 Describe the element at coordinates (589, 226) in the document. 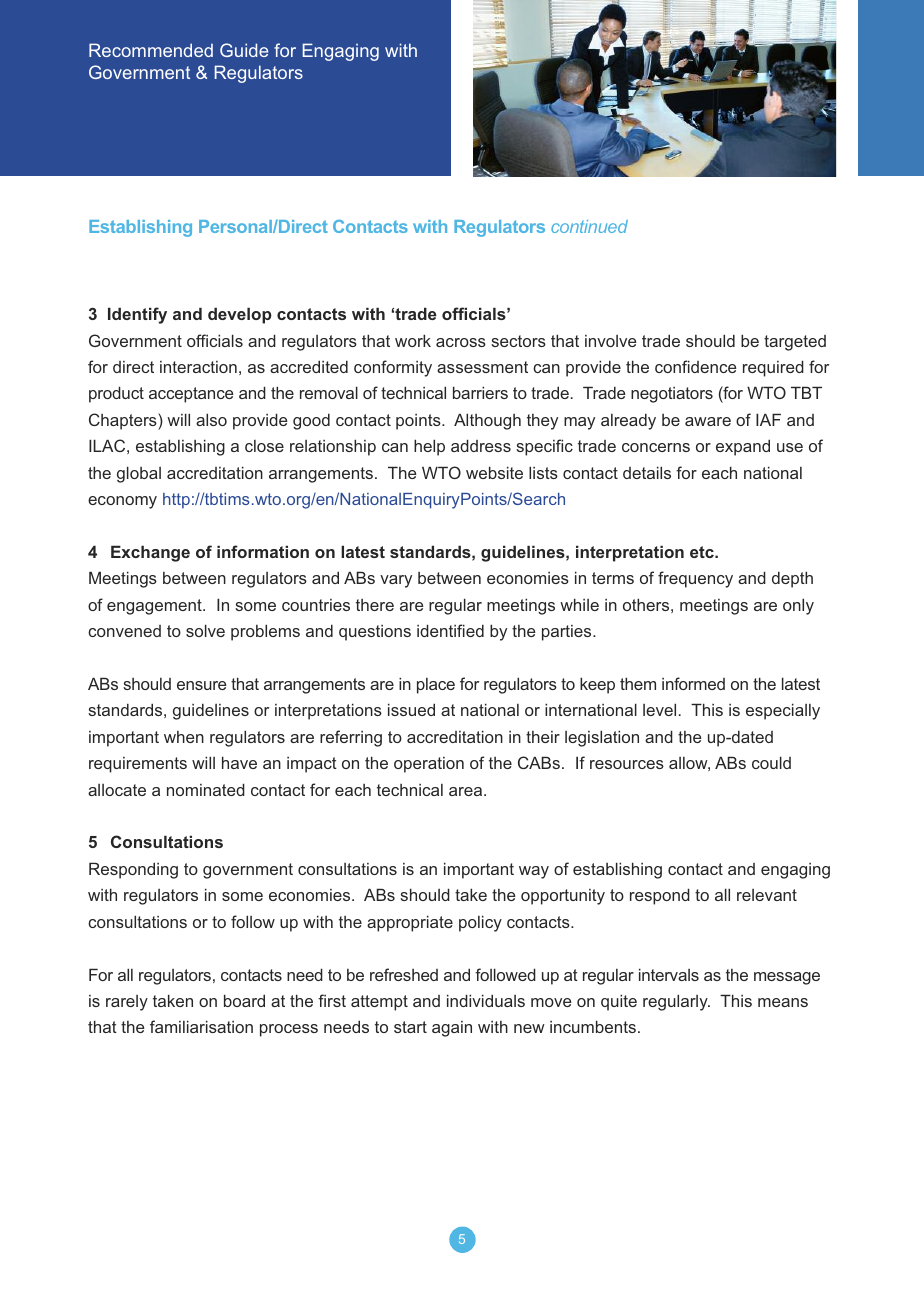

I see `continued` at that location.
